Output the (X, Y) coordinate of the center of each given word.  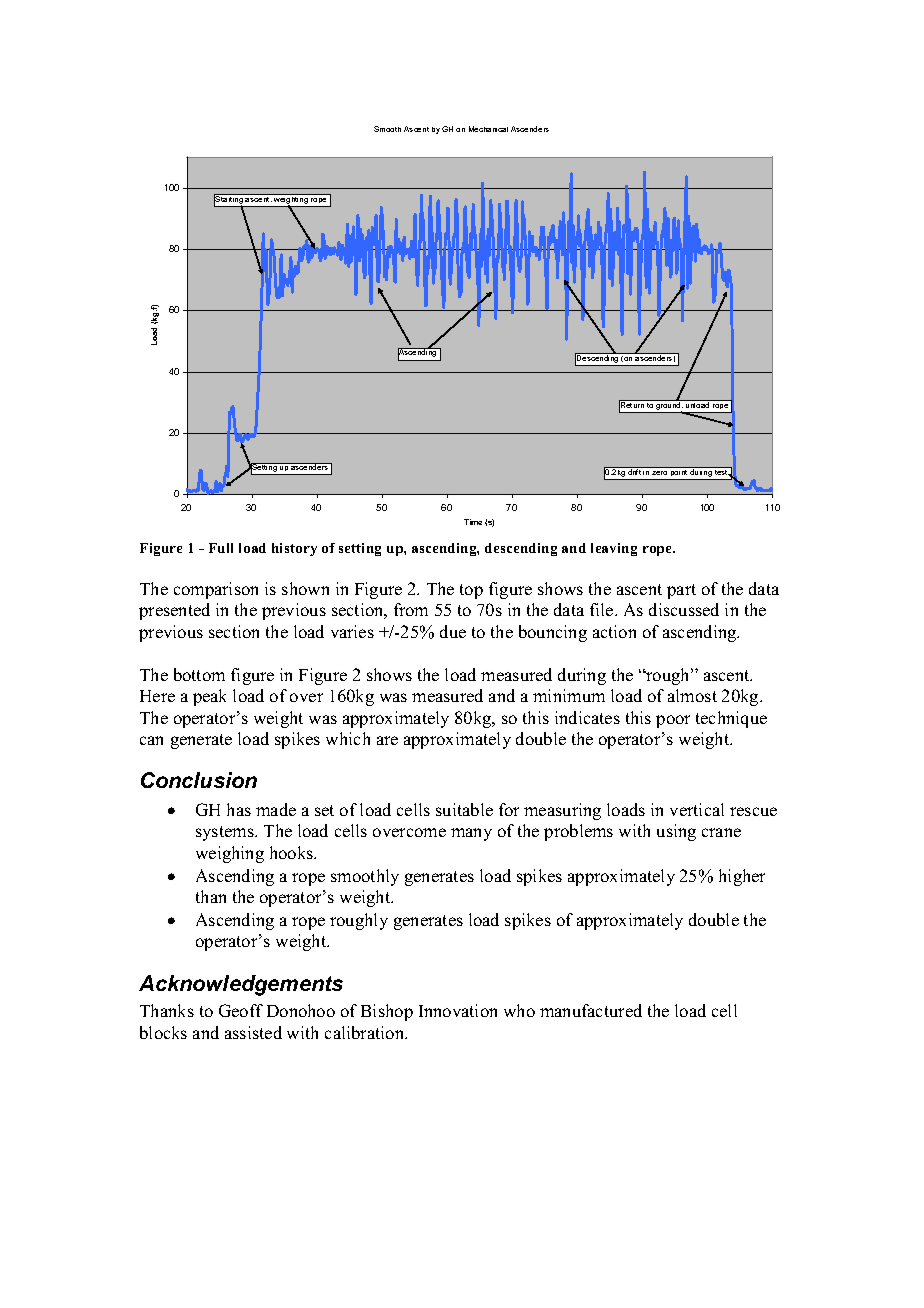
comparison (216, 590)
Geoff (241, 1010)
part (681, 591)
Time (473, 522)
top (471, 591)
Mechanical (488, 129)
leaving (614, 549)
